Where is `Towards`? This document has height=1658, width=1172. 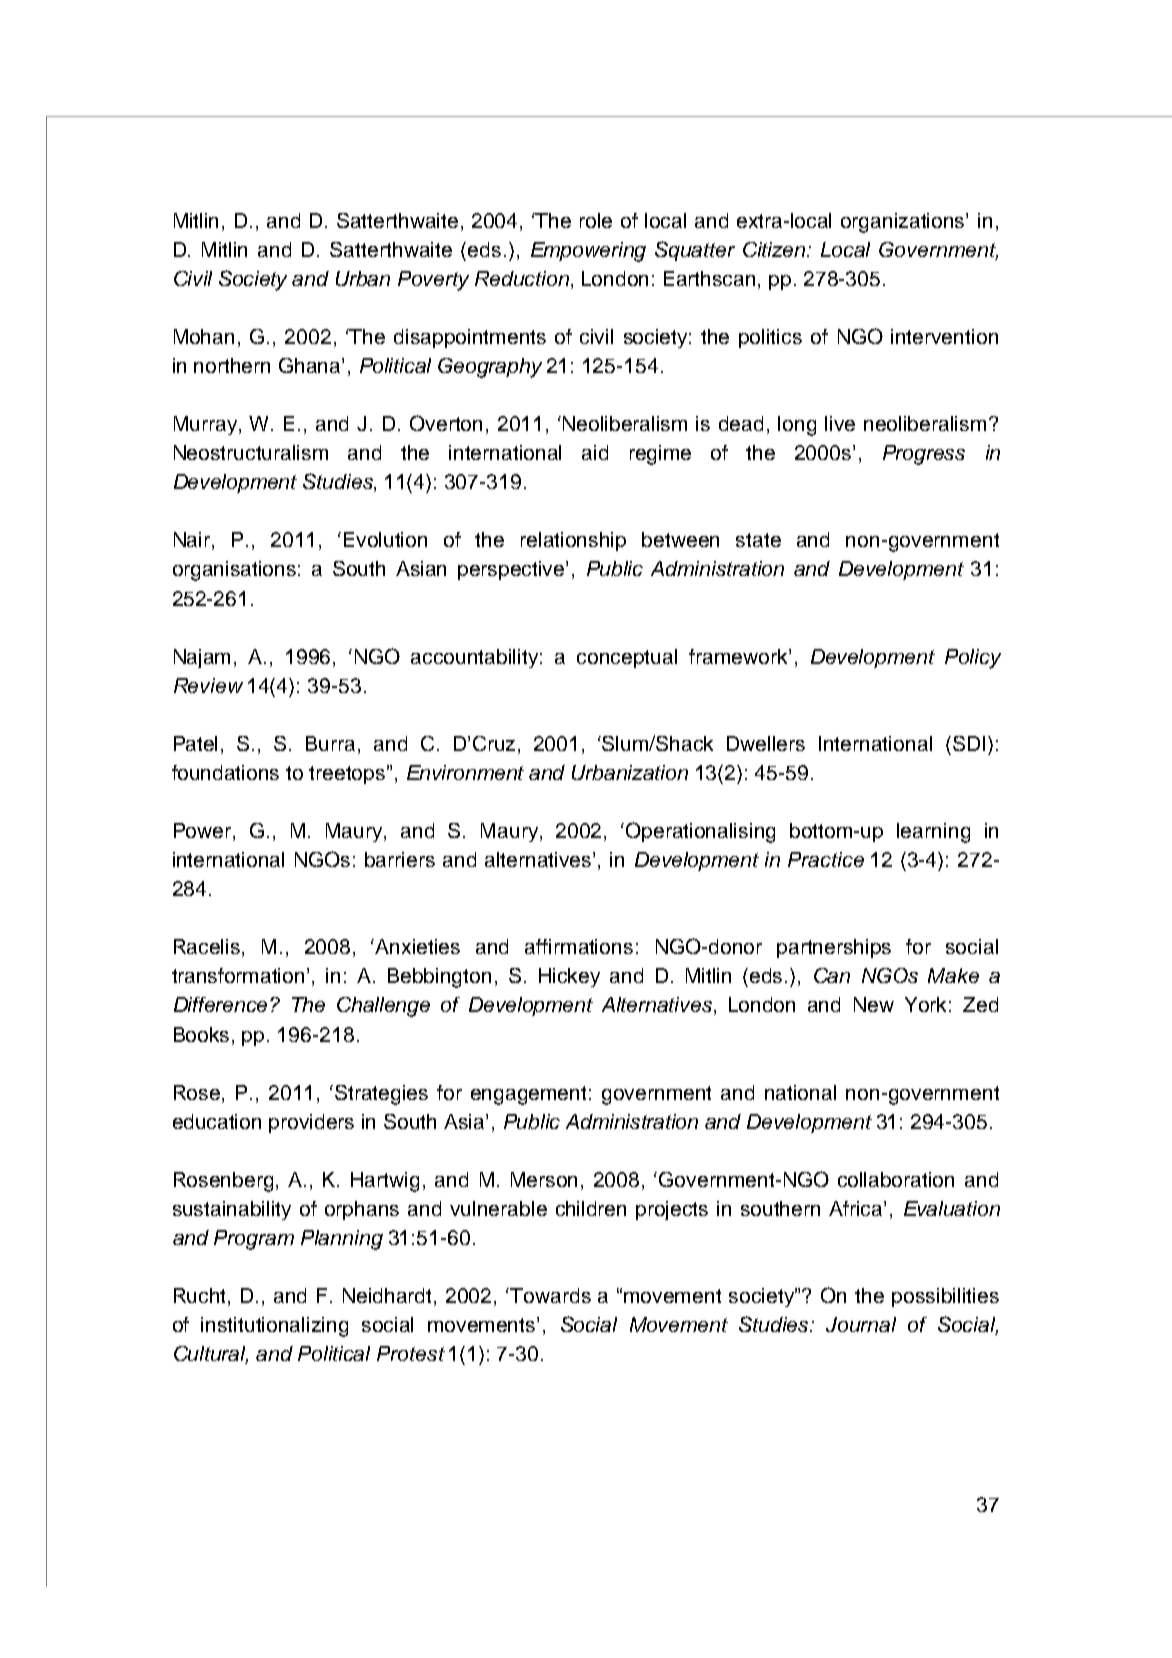 Towards is located at coordinates (549, 1295).
